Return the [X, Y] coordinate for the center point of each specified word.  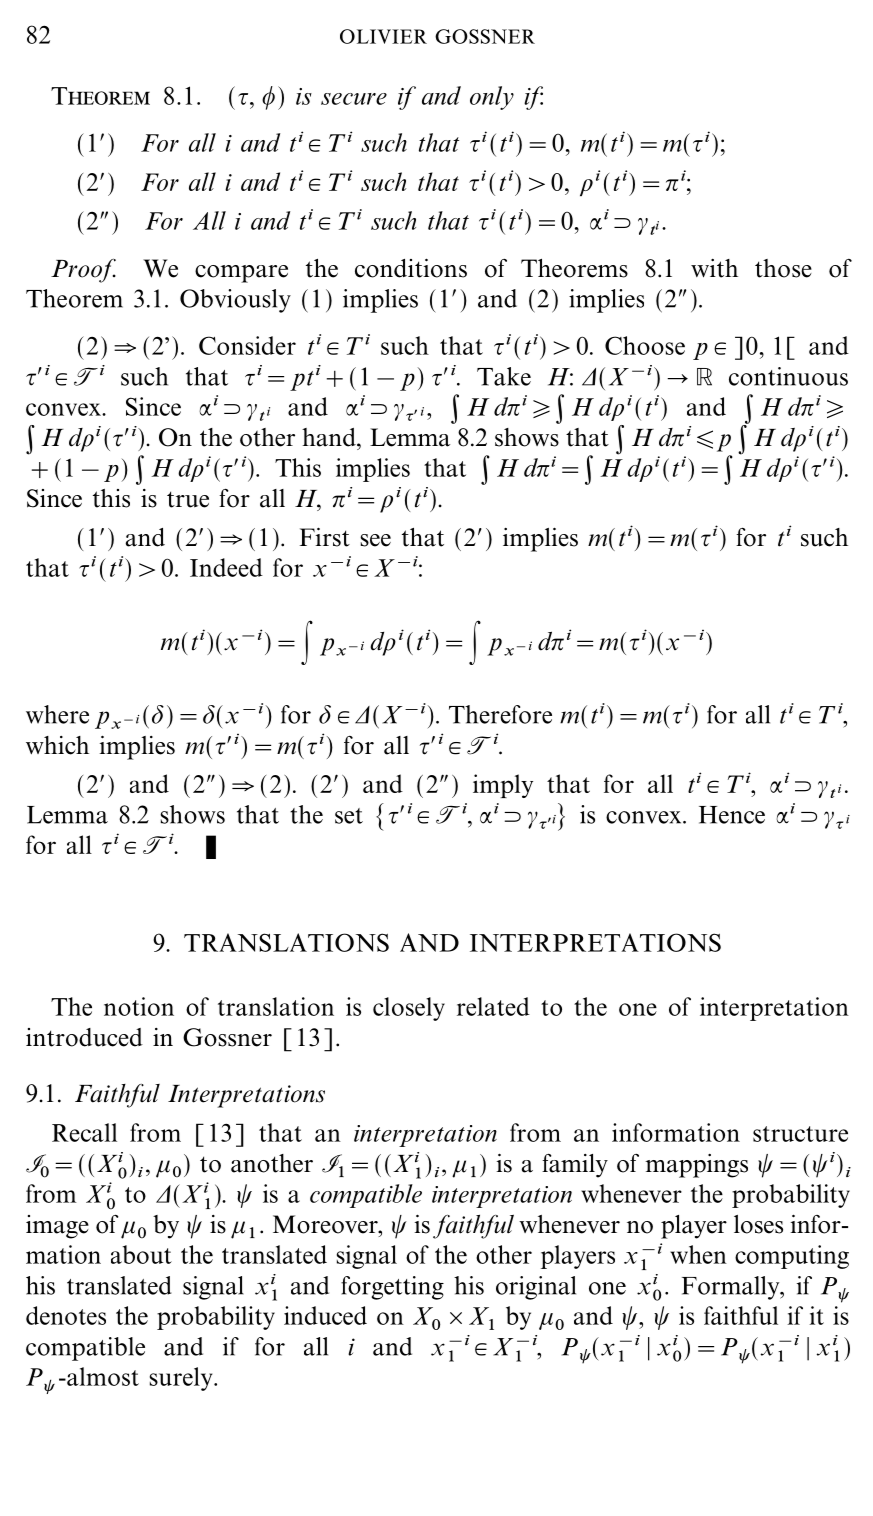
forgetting [392, 1288]
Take [504, 376]
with [714, 268]
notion [139, 1006]
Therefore [500, 714]
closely [409, 1009]
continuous [788, 376]
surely [182, 1379]
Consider [247, 345]
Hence [732, 815]
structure [800, 1134]
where [57, 714]
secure [354, 99]
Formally [732, 1288]
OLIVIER [383, 36]
